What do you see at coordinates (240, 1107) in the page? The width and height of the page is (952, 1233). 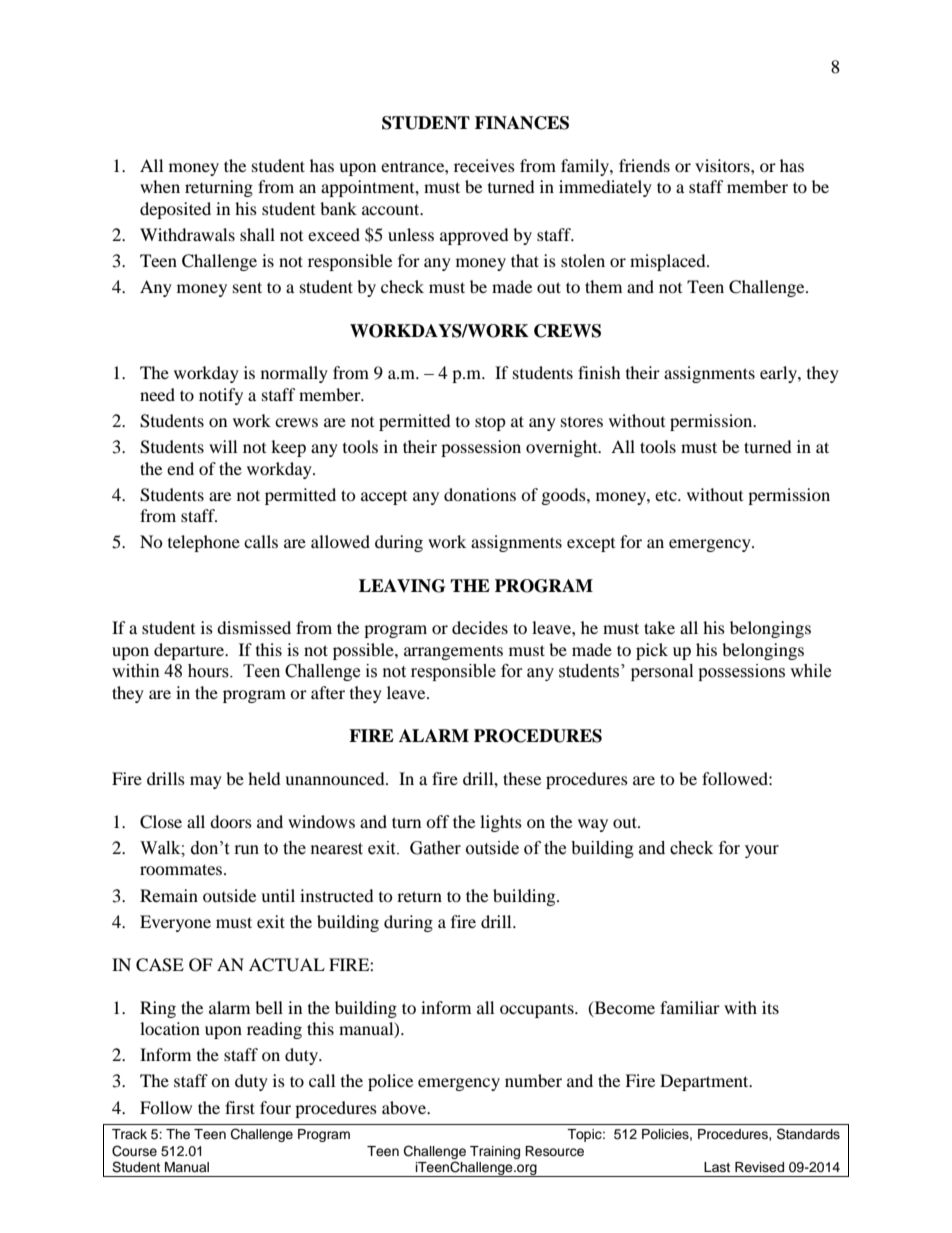 I see `first` at bounding box center [240, 1107].
